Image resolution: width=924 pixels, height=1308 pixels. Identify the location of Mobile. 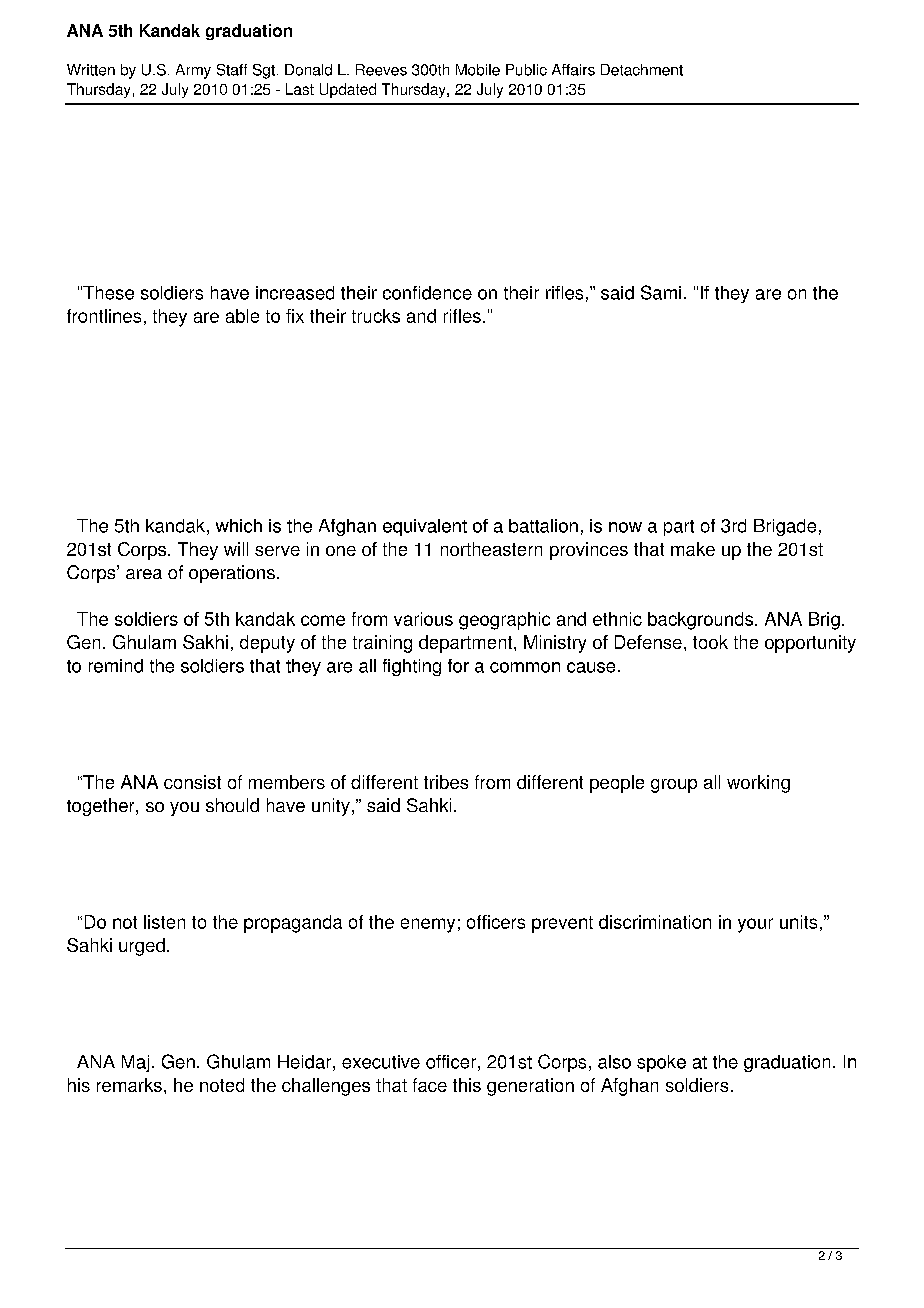
(478, 70).
